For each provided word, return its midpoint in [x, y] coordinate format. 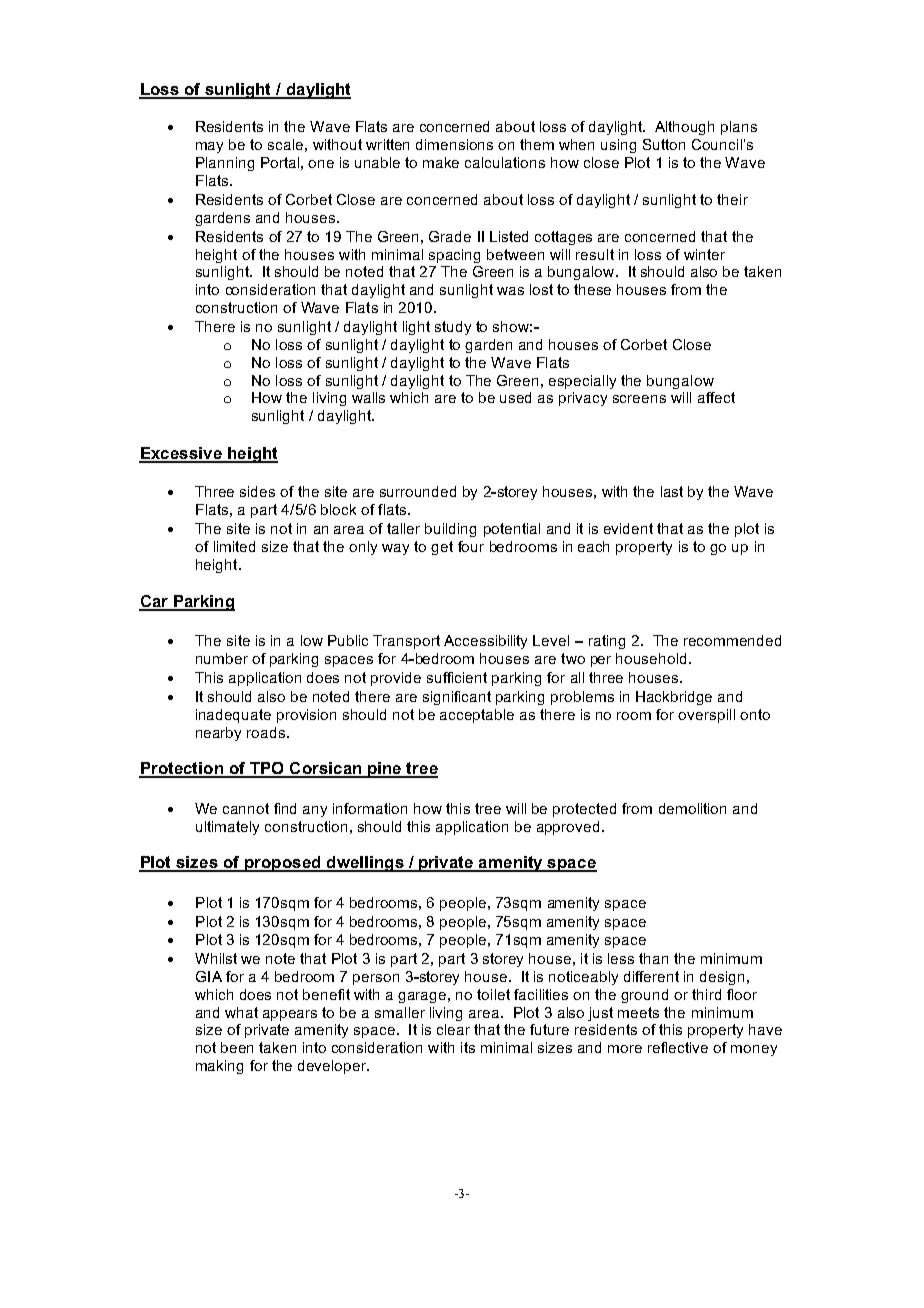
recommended [732, 640]
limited [234, 546]
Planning [225, 164]
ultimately [227, 828]
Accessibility [485, 642]
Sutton [664, 144]
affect [716, 397]
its [468, 1047]
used [515, 397]
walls [368, 397]
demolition [692, 808]
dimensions [454, 144]
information [370, 808]
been [237, 1047]
